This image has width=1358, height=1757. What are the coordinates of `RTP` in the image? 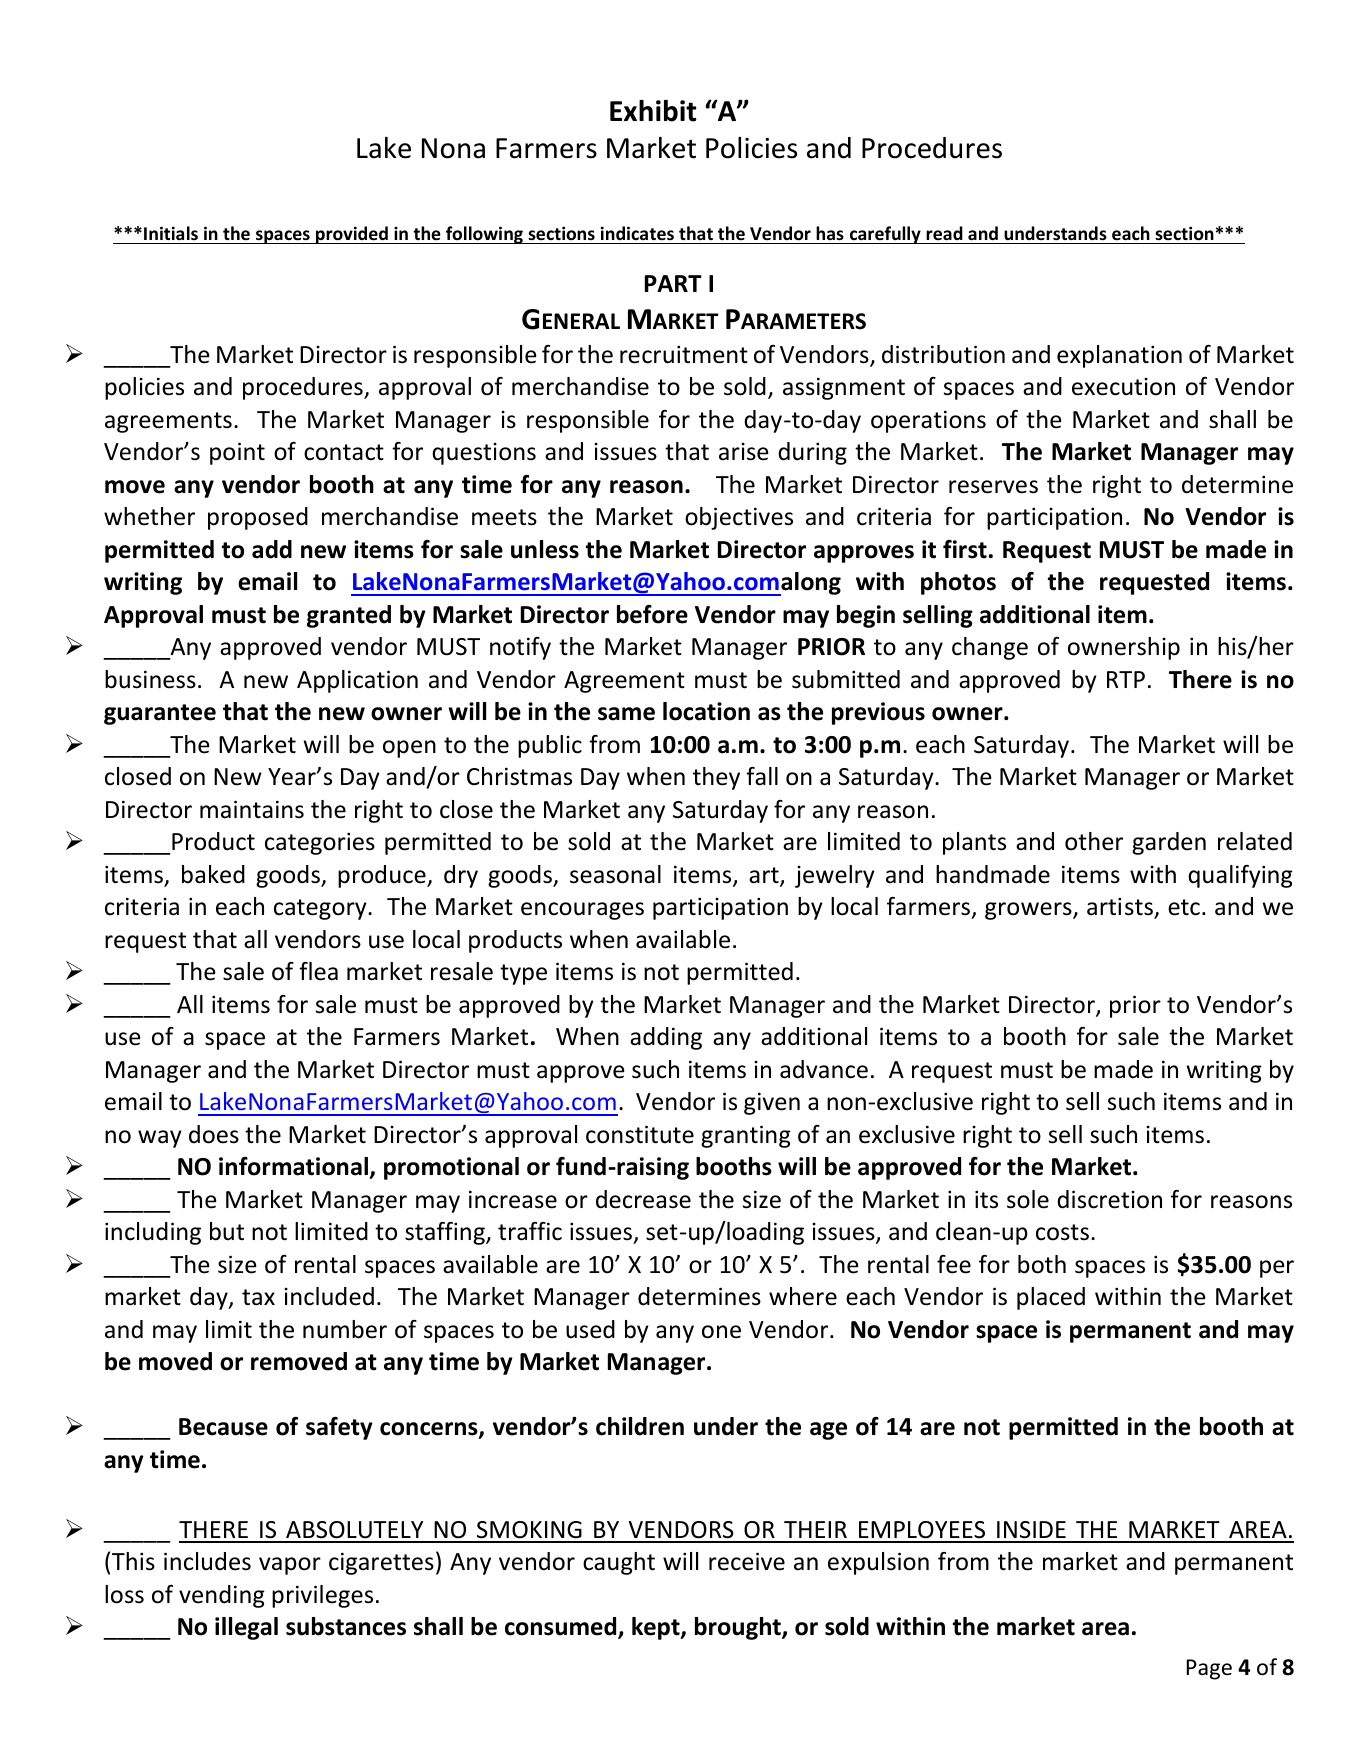 It's located at (1126, 679).
